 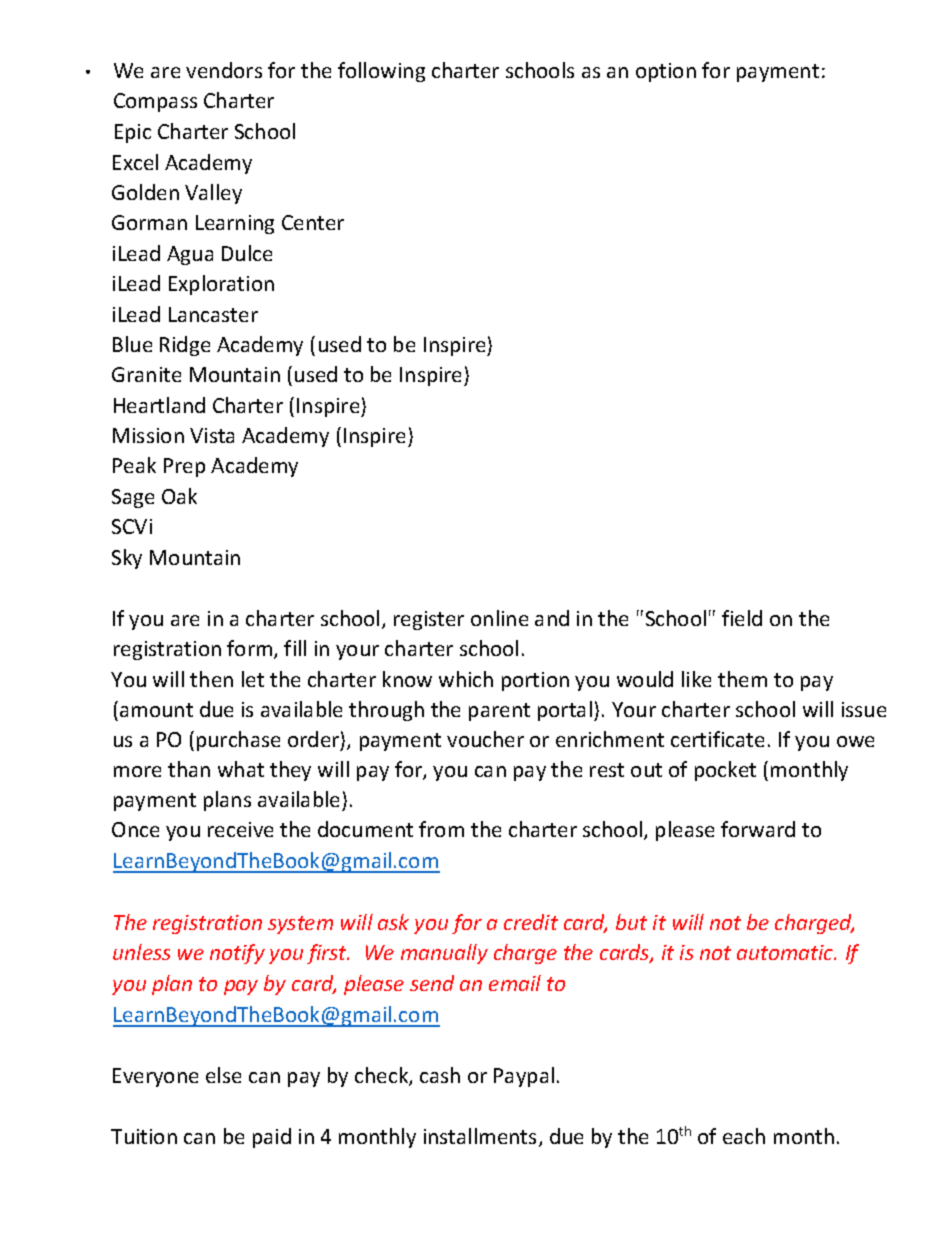 I want to click on vendors, so click(x=224, y=70).
